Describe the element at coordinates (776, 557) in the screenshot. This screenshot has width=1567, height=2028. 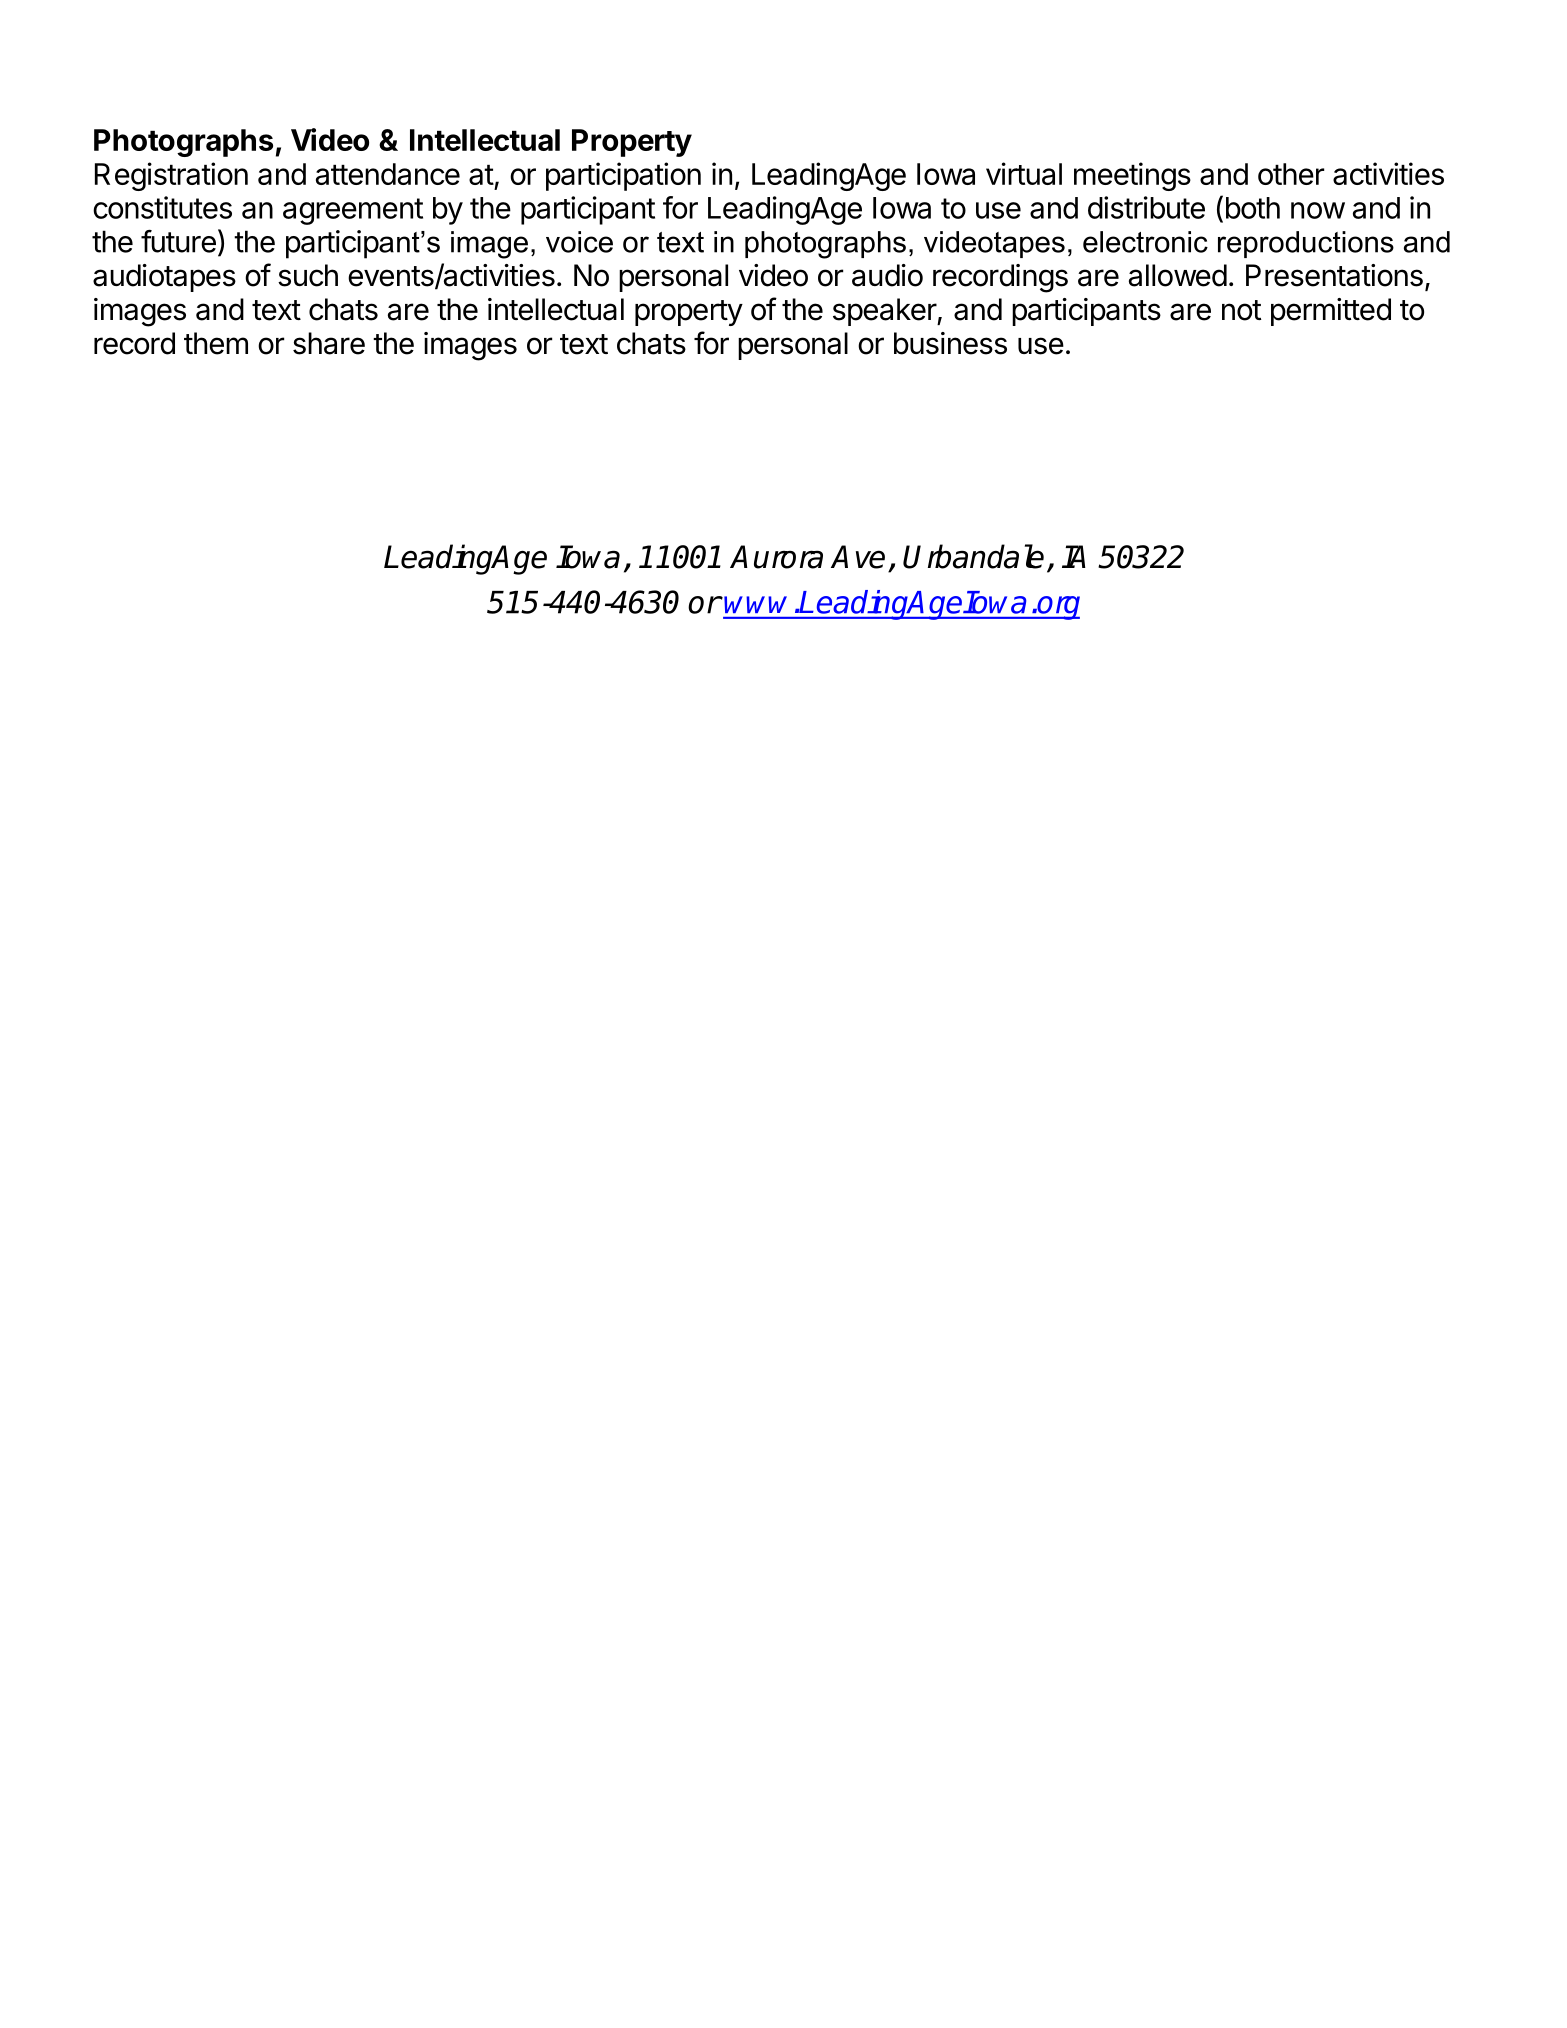
I see `Aurora` at that location.
